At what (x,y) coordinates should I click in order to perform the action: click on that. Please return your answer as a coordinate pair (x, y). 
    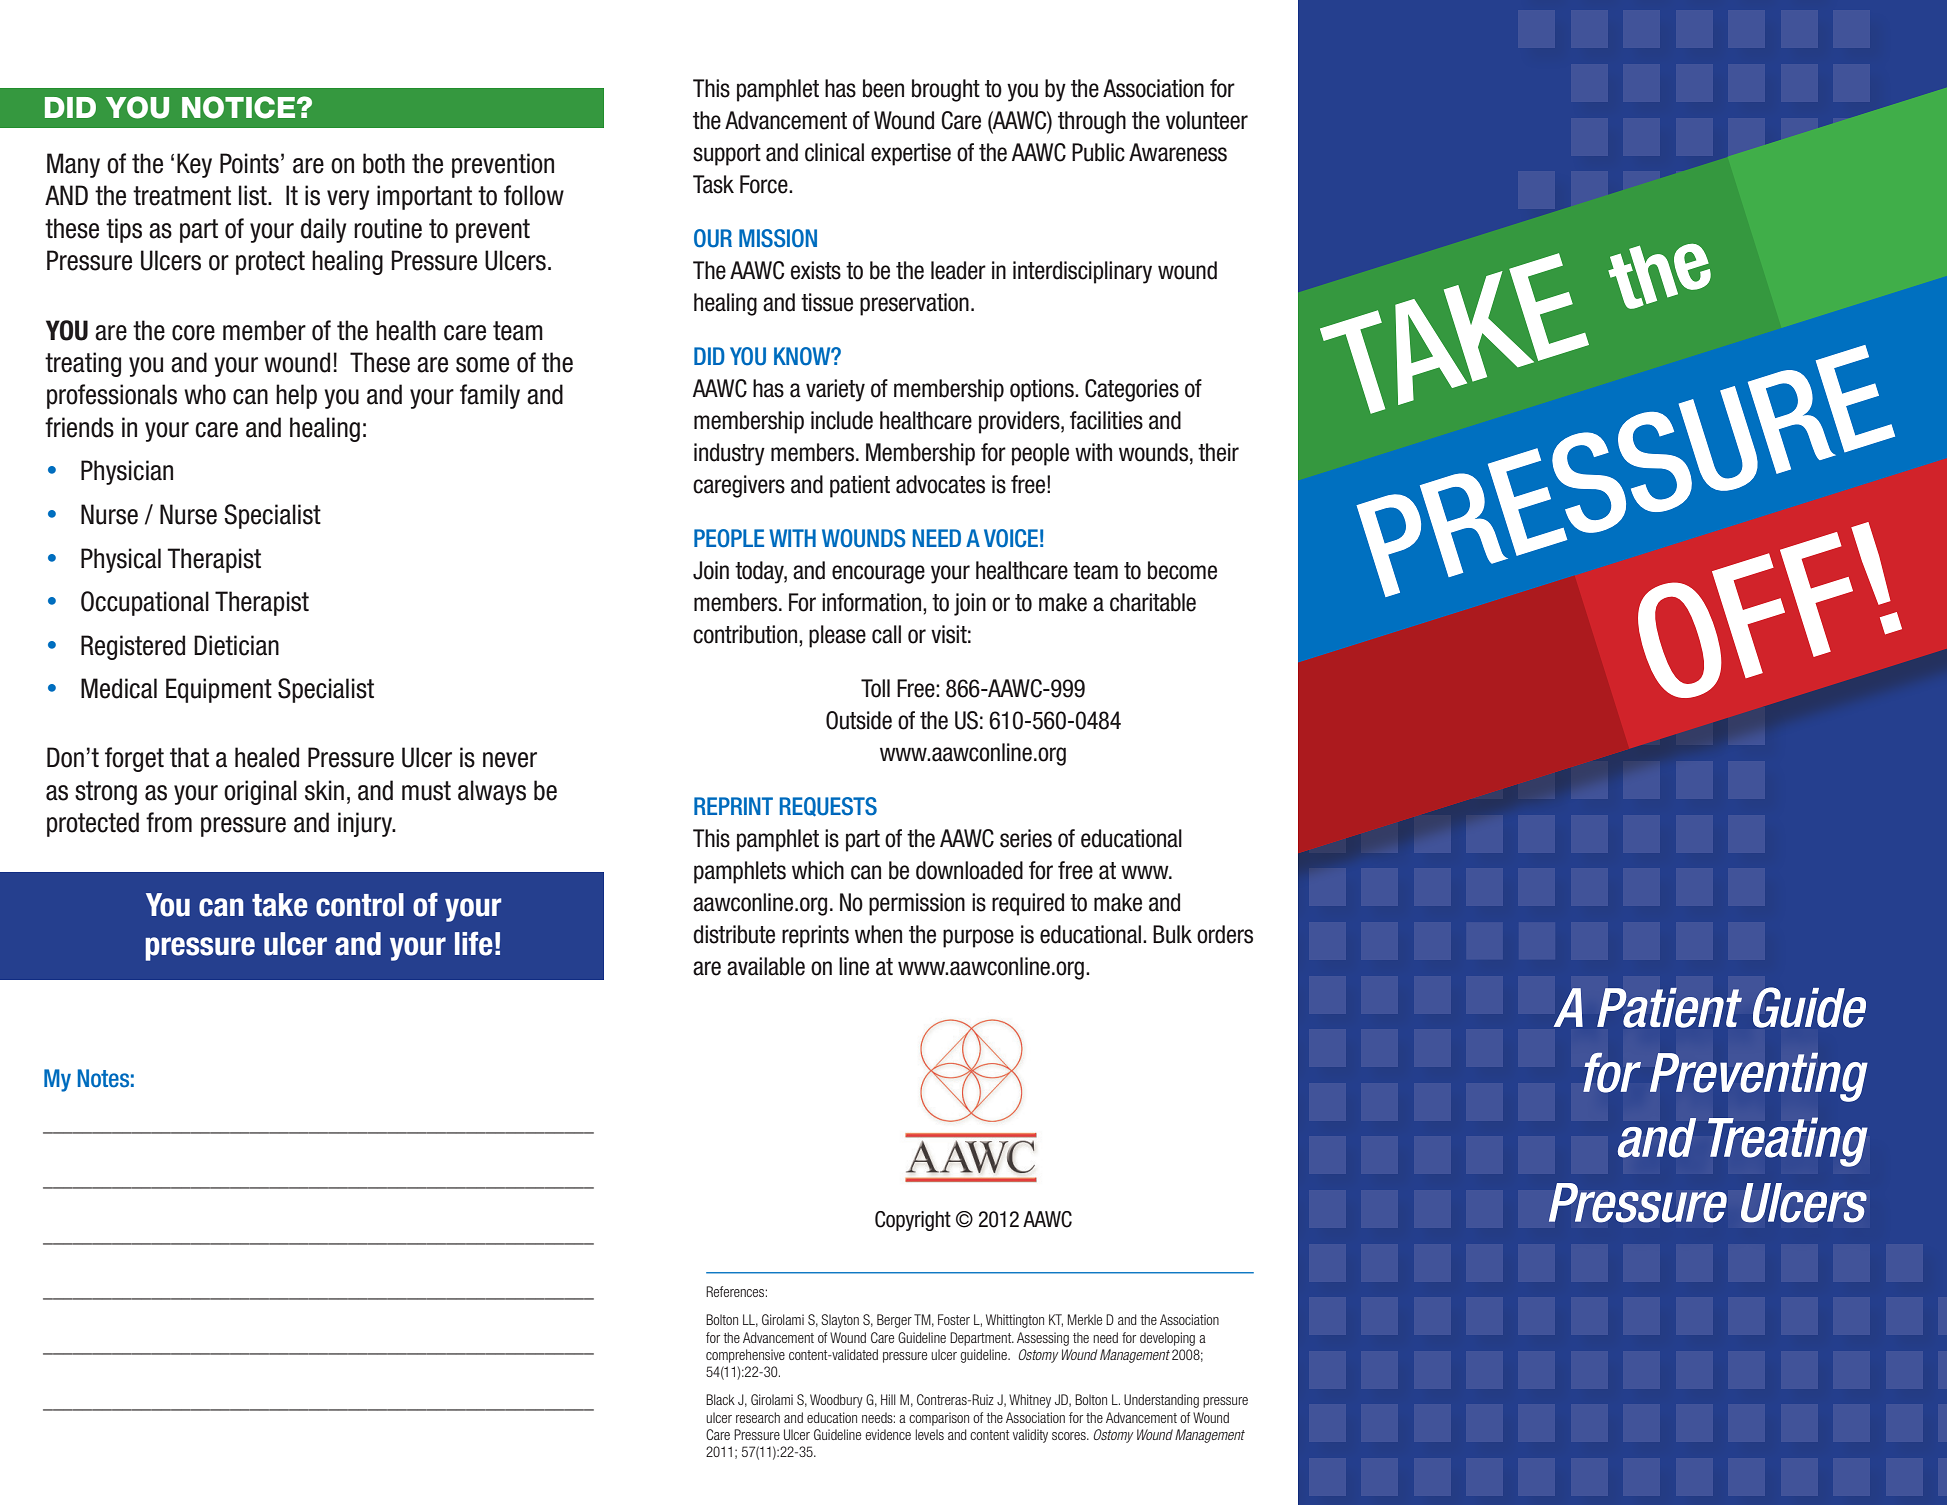
    Looking at the image, I should click on (189, 757).
